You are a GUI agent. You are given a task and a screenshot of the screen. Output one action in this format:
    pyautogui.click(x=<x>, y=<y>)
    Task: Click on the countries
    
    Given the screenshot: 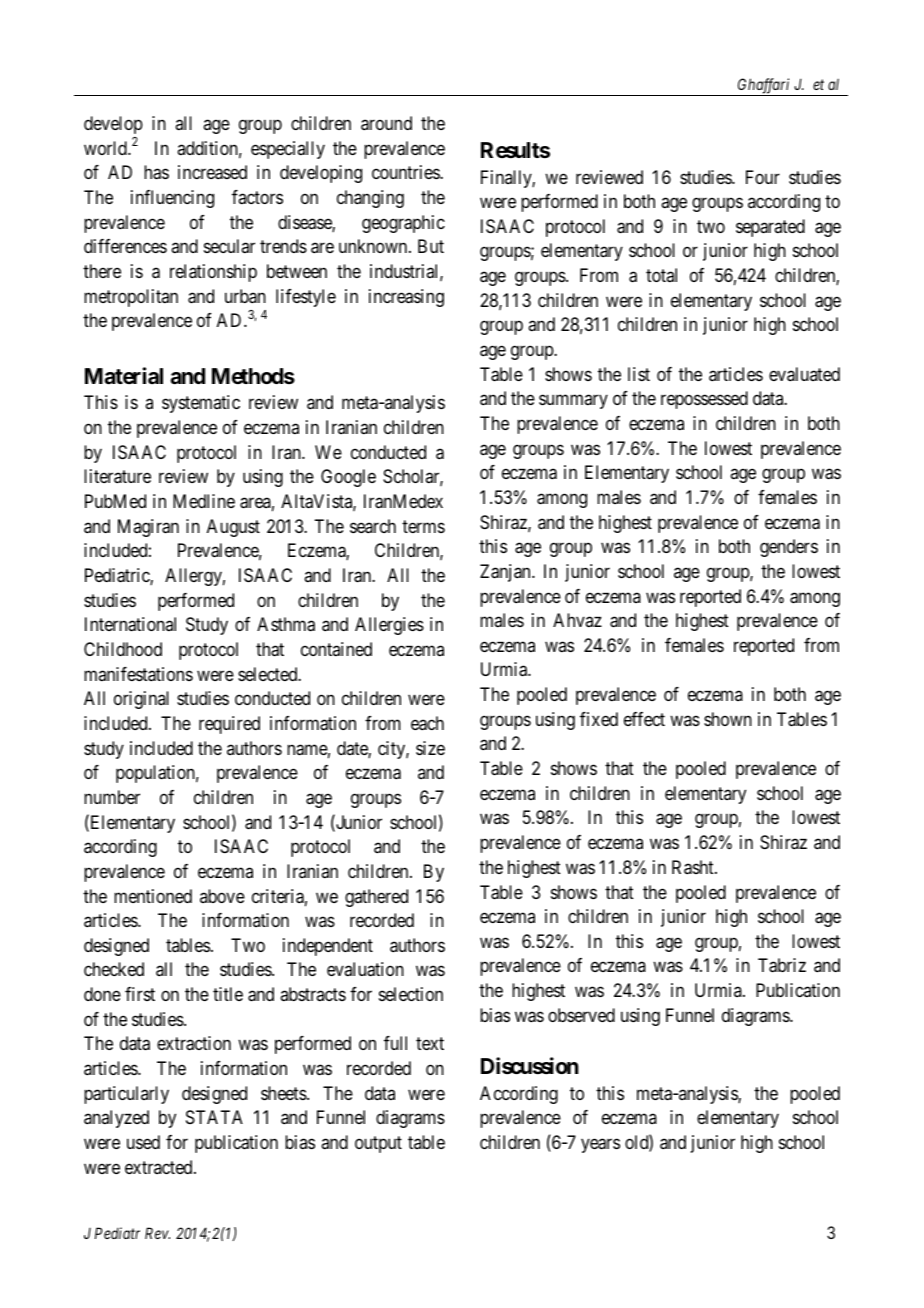 What is the action you would take?
    pyautogui.click(x=406, y=172)
